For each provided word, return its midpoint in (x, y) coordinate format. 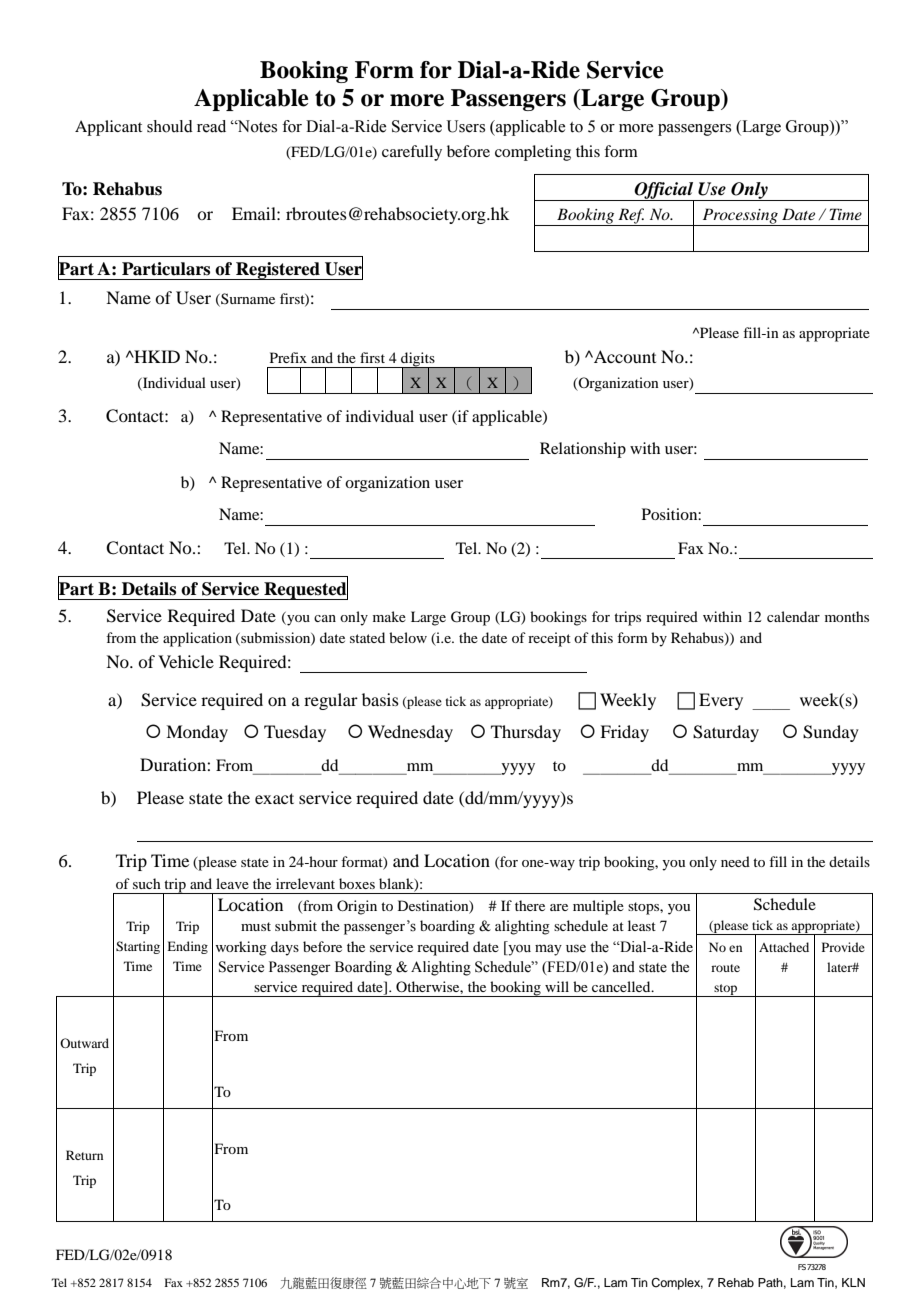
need (735, 861)
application (197, 639)
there (530, 905)
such (147, 883)
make (389, 616)
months (847, 616)
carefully (412, 153)
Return (84, 1155)
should (170, 126)
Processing (740, 217)
